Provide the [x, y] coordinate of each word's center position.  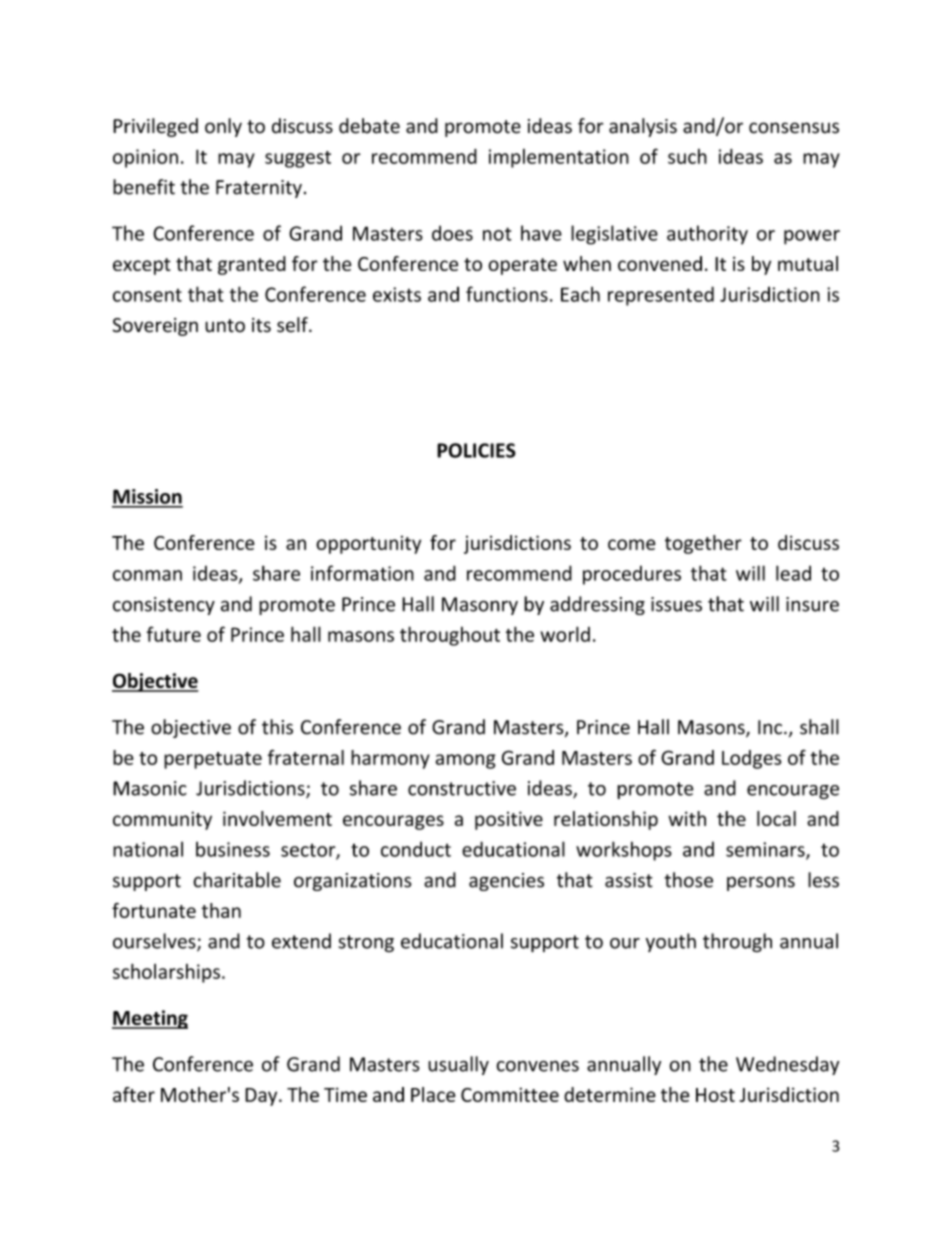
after [134, 1094]
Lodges [751, 759]
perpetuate [213, 760]
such [687, 156]
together [703, 544]
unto [225, 326]
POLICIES [476, 450]
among [466, 761]
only [223, 127]
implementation [559, 158]
